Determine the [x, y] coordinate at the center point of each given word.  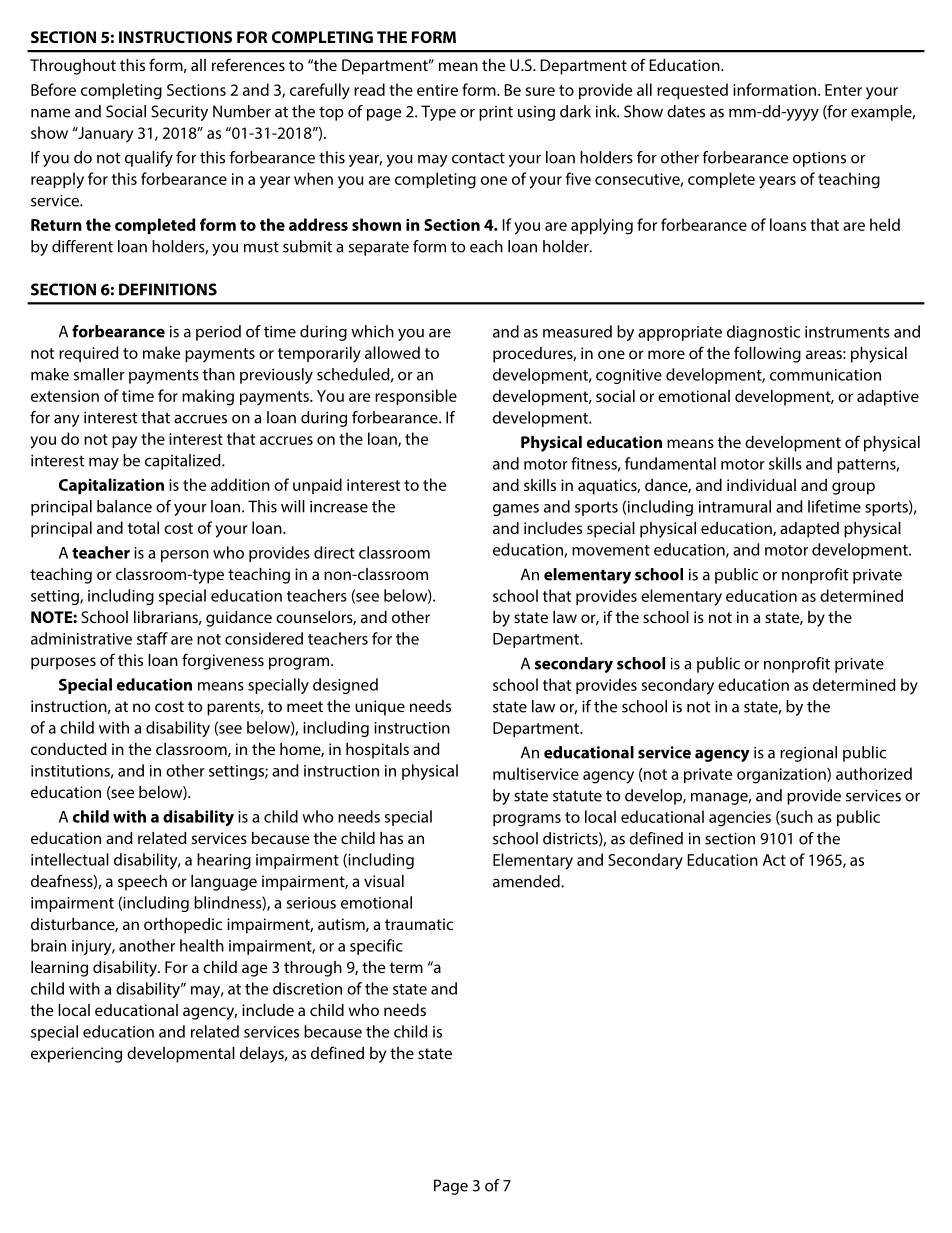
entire [437, 90]
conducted [69, 749]
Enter [843, 90]
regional [808, 754]
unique [380, 708]
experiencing [76, 1055]
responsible [416, 397]
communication [825, 375]
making [208, 397]
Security [179, 113]
